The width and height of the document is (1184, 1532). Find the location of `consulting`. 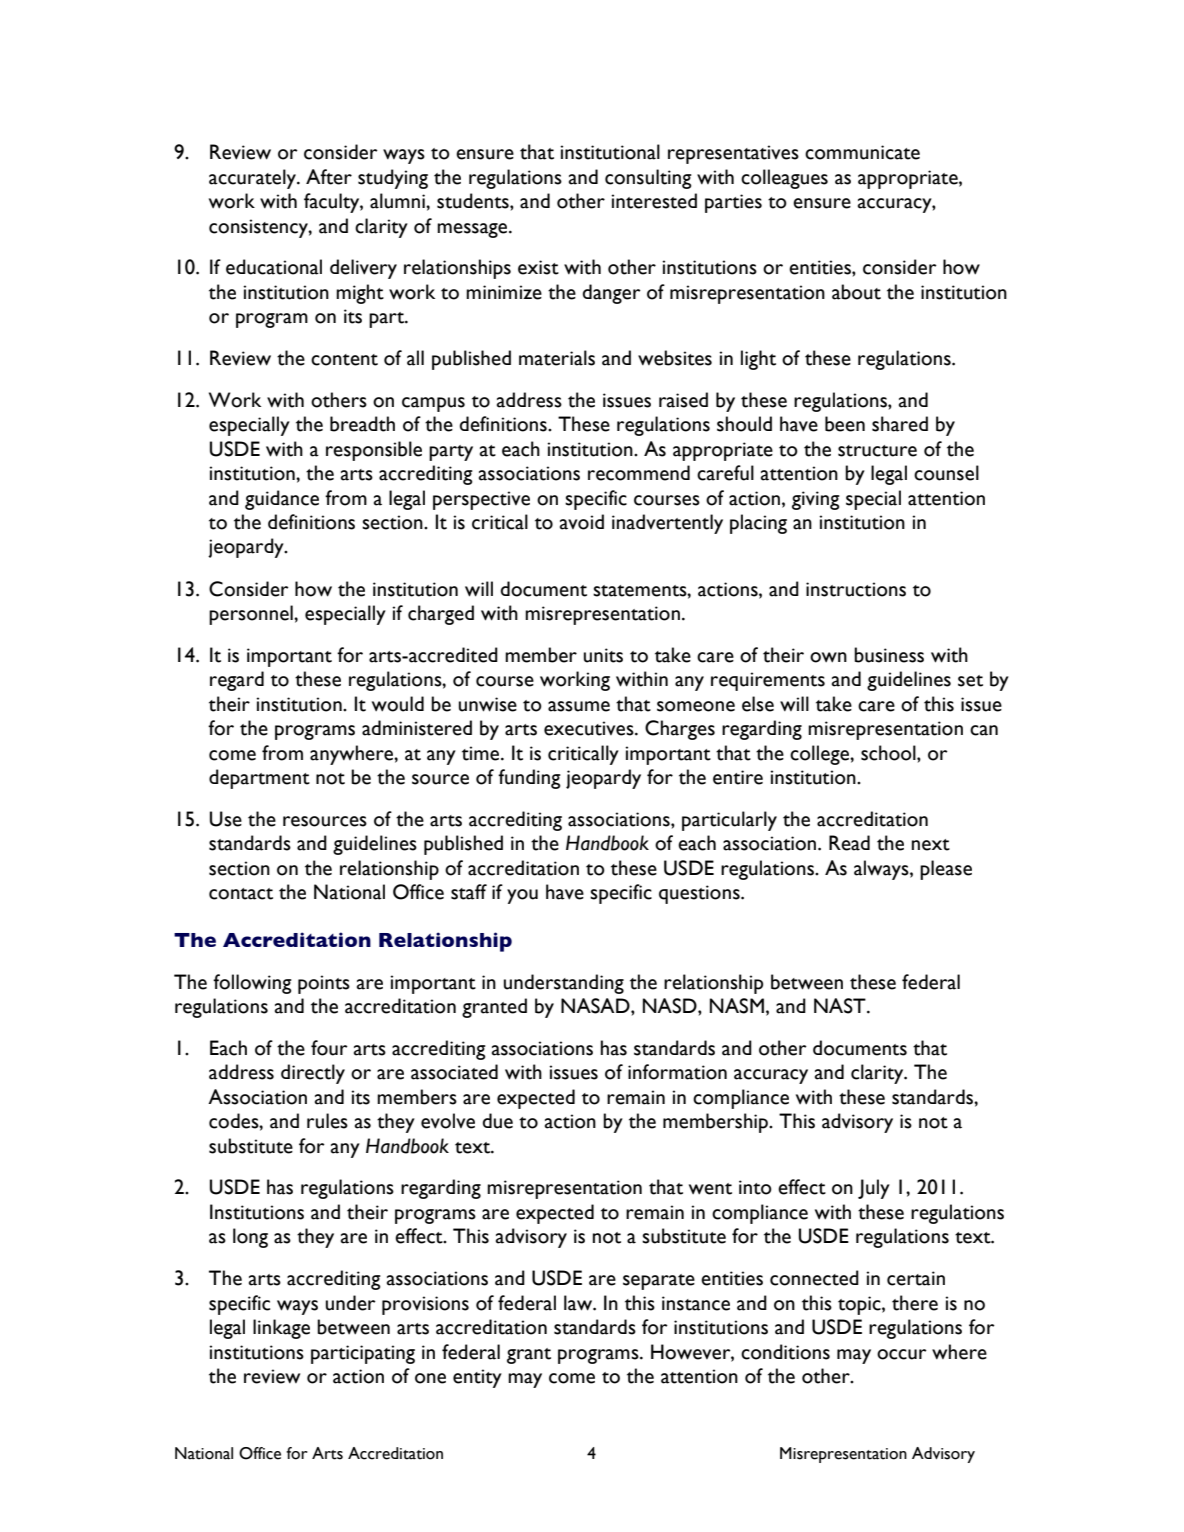

consulting is located at coordinates (648, 179).
